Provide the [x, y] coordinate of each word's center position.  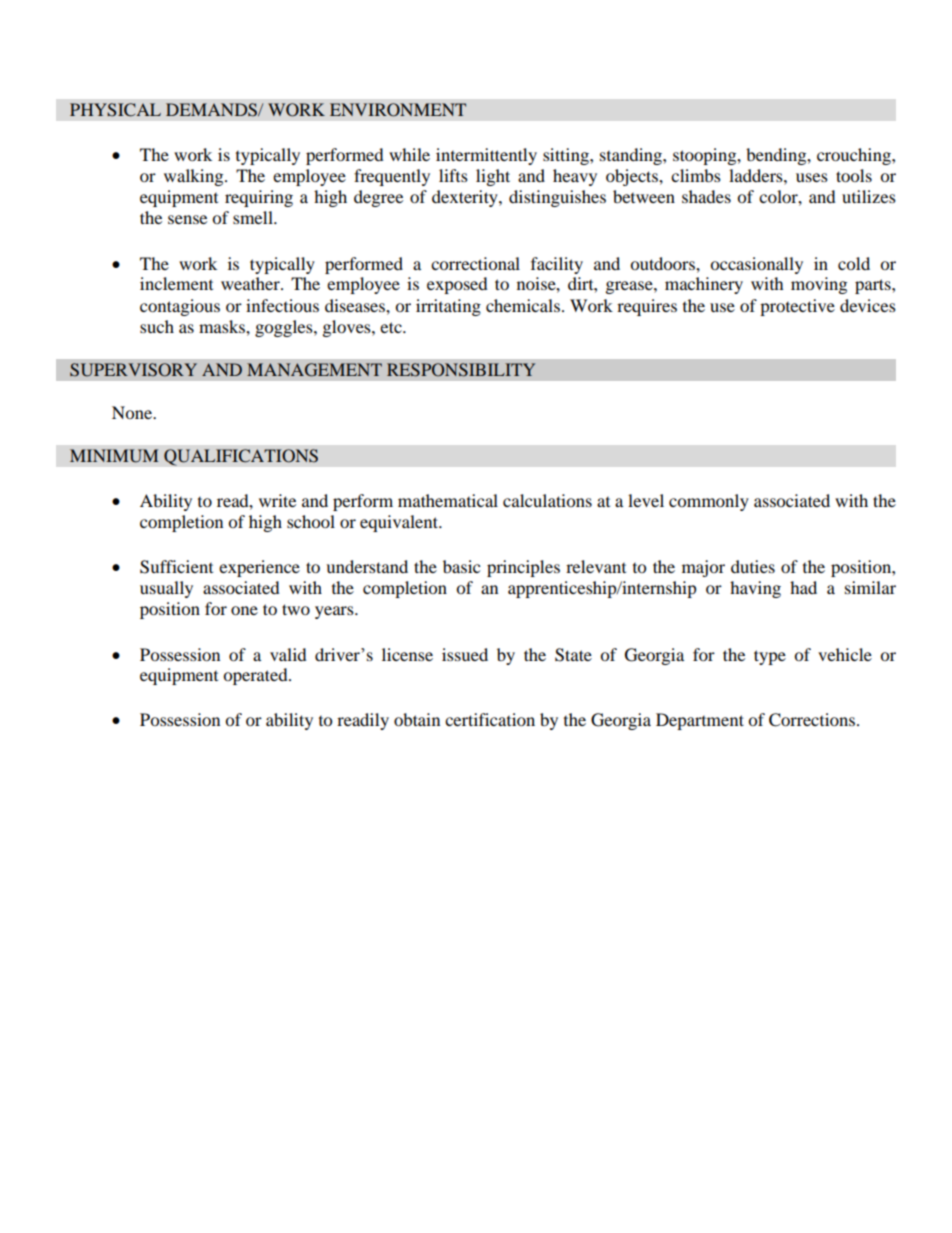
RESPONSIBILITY [461, 370]
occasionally [756, 265]
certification [490, 719]
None [133, 412]
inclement [176, 283]
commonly [709, 502]
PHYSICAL [115, 110]
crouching [855, 156]
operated [256, 676]
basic [461, 566]
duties [753, 566]
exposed [457, 285]
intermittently [486, 156]
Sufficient [176, 567]
